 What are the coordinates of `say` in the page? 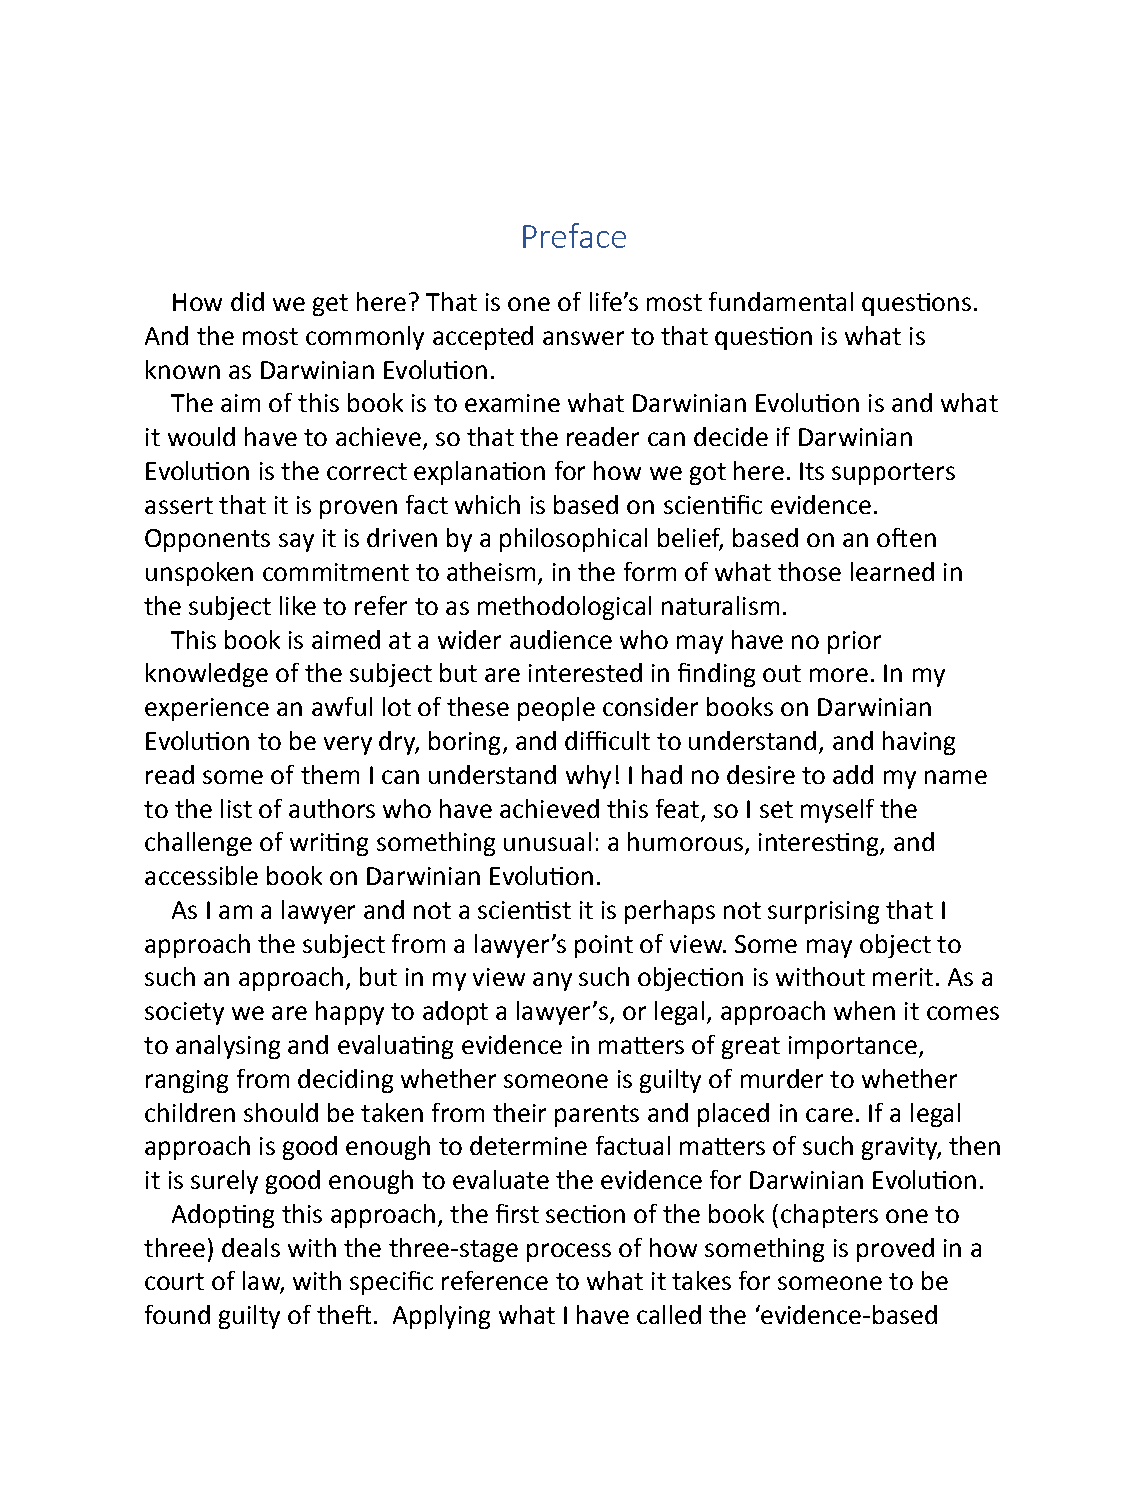 It's located at (296, 542).
